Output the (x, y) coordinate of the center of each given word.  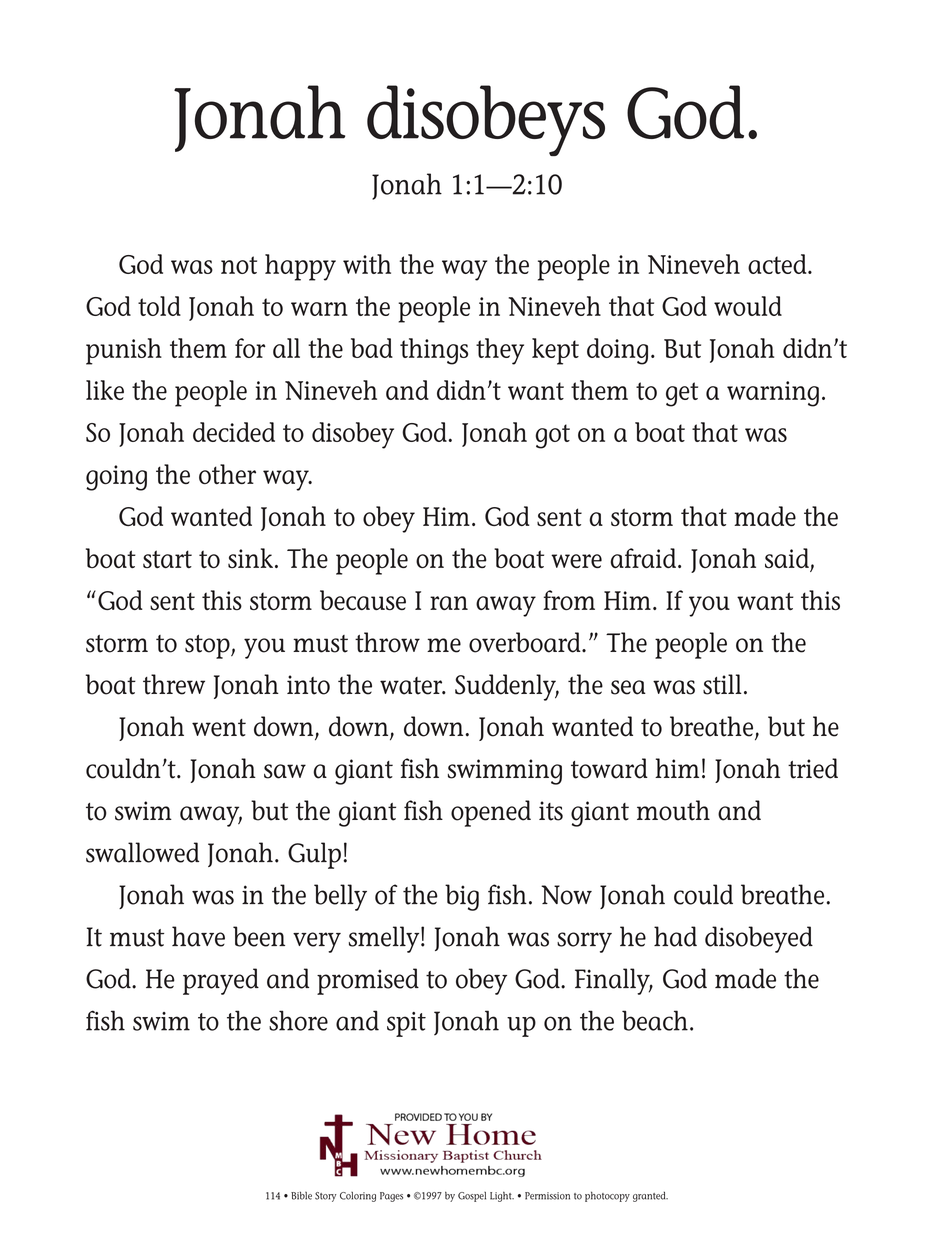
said (788, 559)
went (219, 728)
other (227, 474)
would (748, 306)
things (434, 351)
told (159, 306)
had (675, 936)
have (198, 936)
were (576, 561)
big (462, 897)
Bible (301, 1195)
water (412, 686)
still (722, 684)
